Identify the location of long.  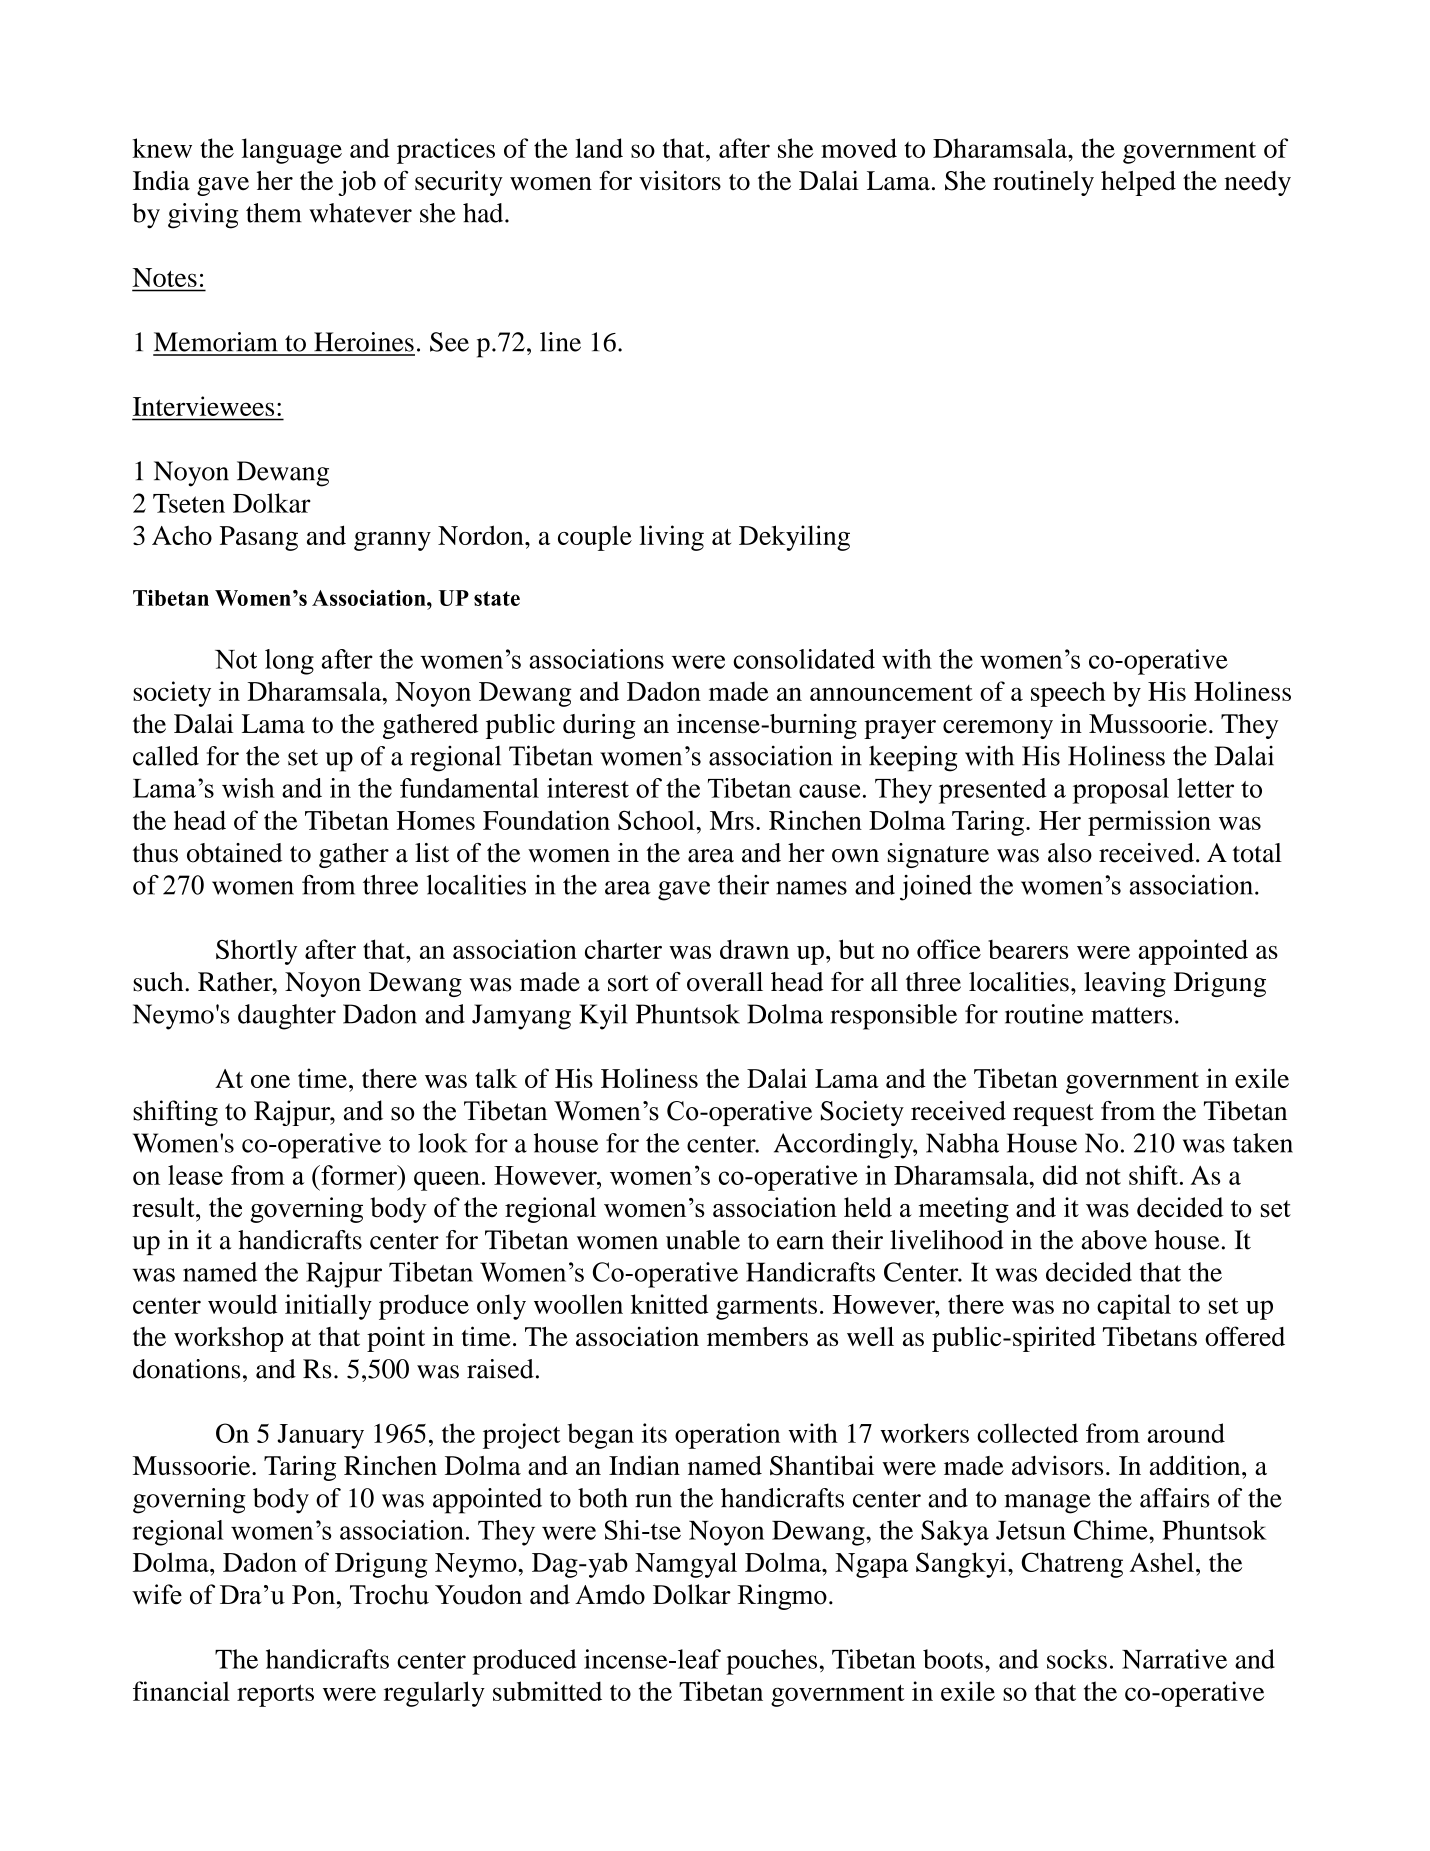
(289, 662).
